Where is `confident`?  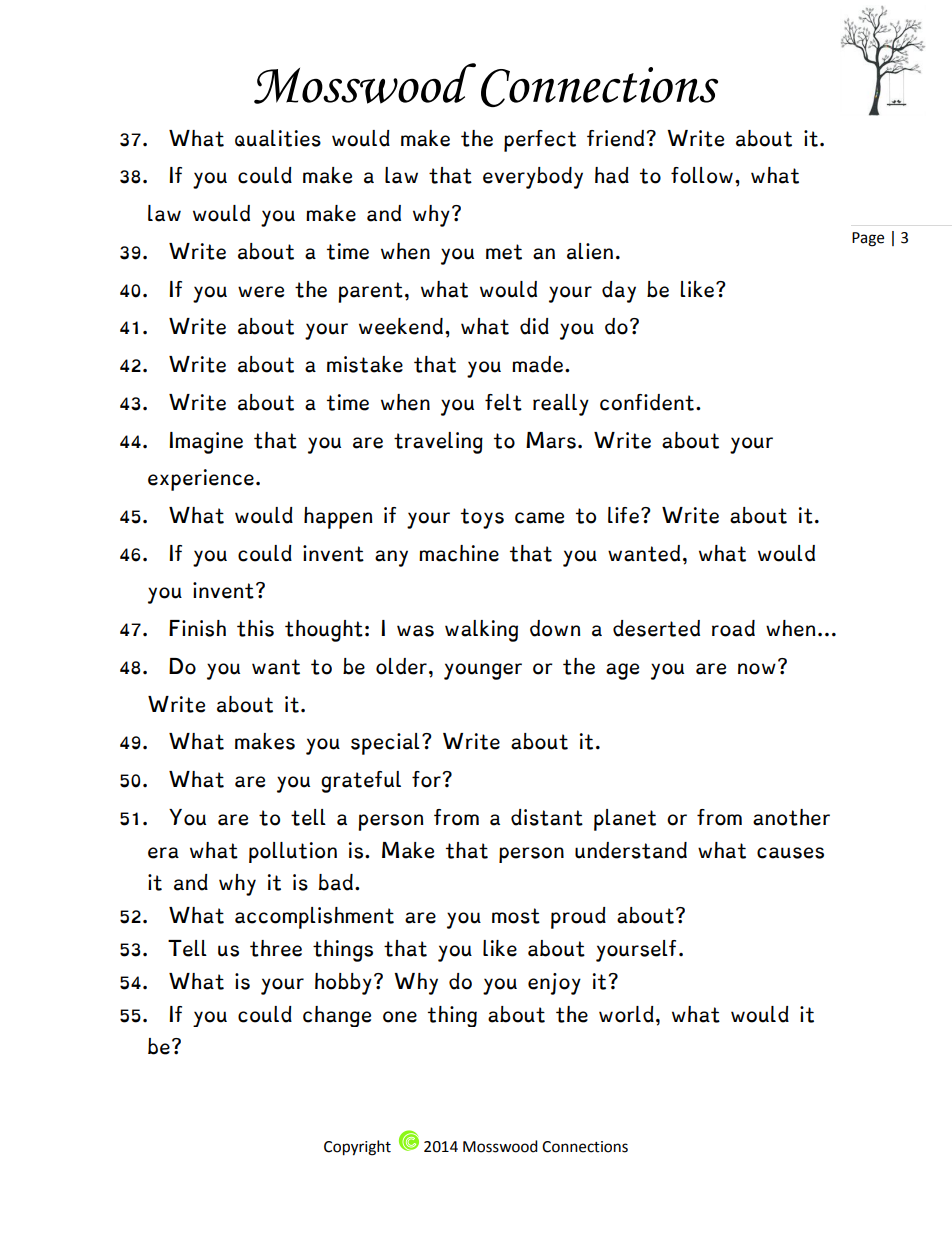
confident is located at coordinates (647, 402).
